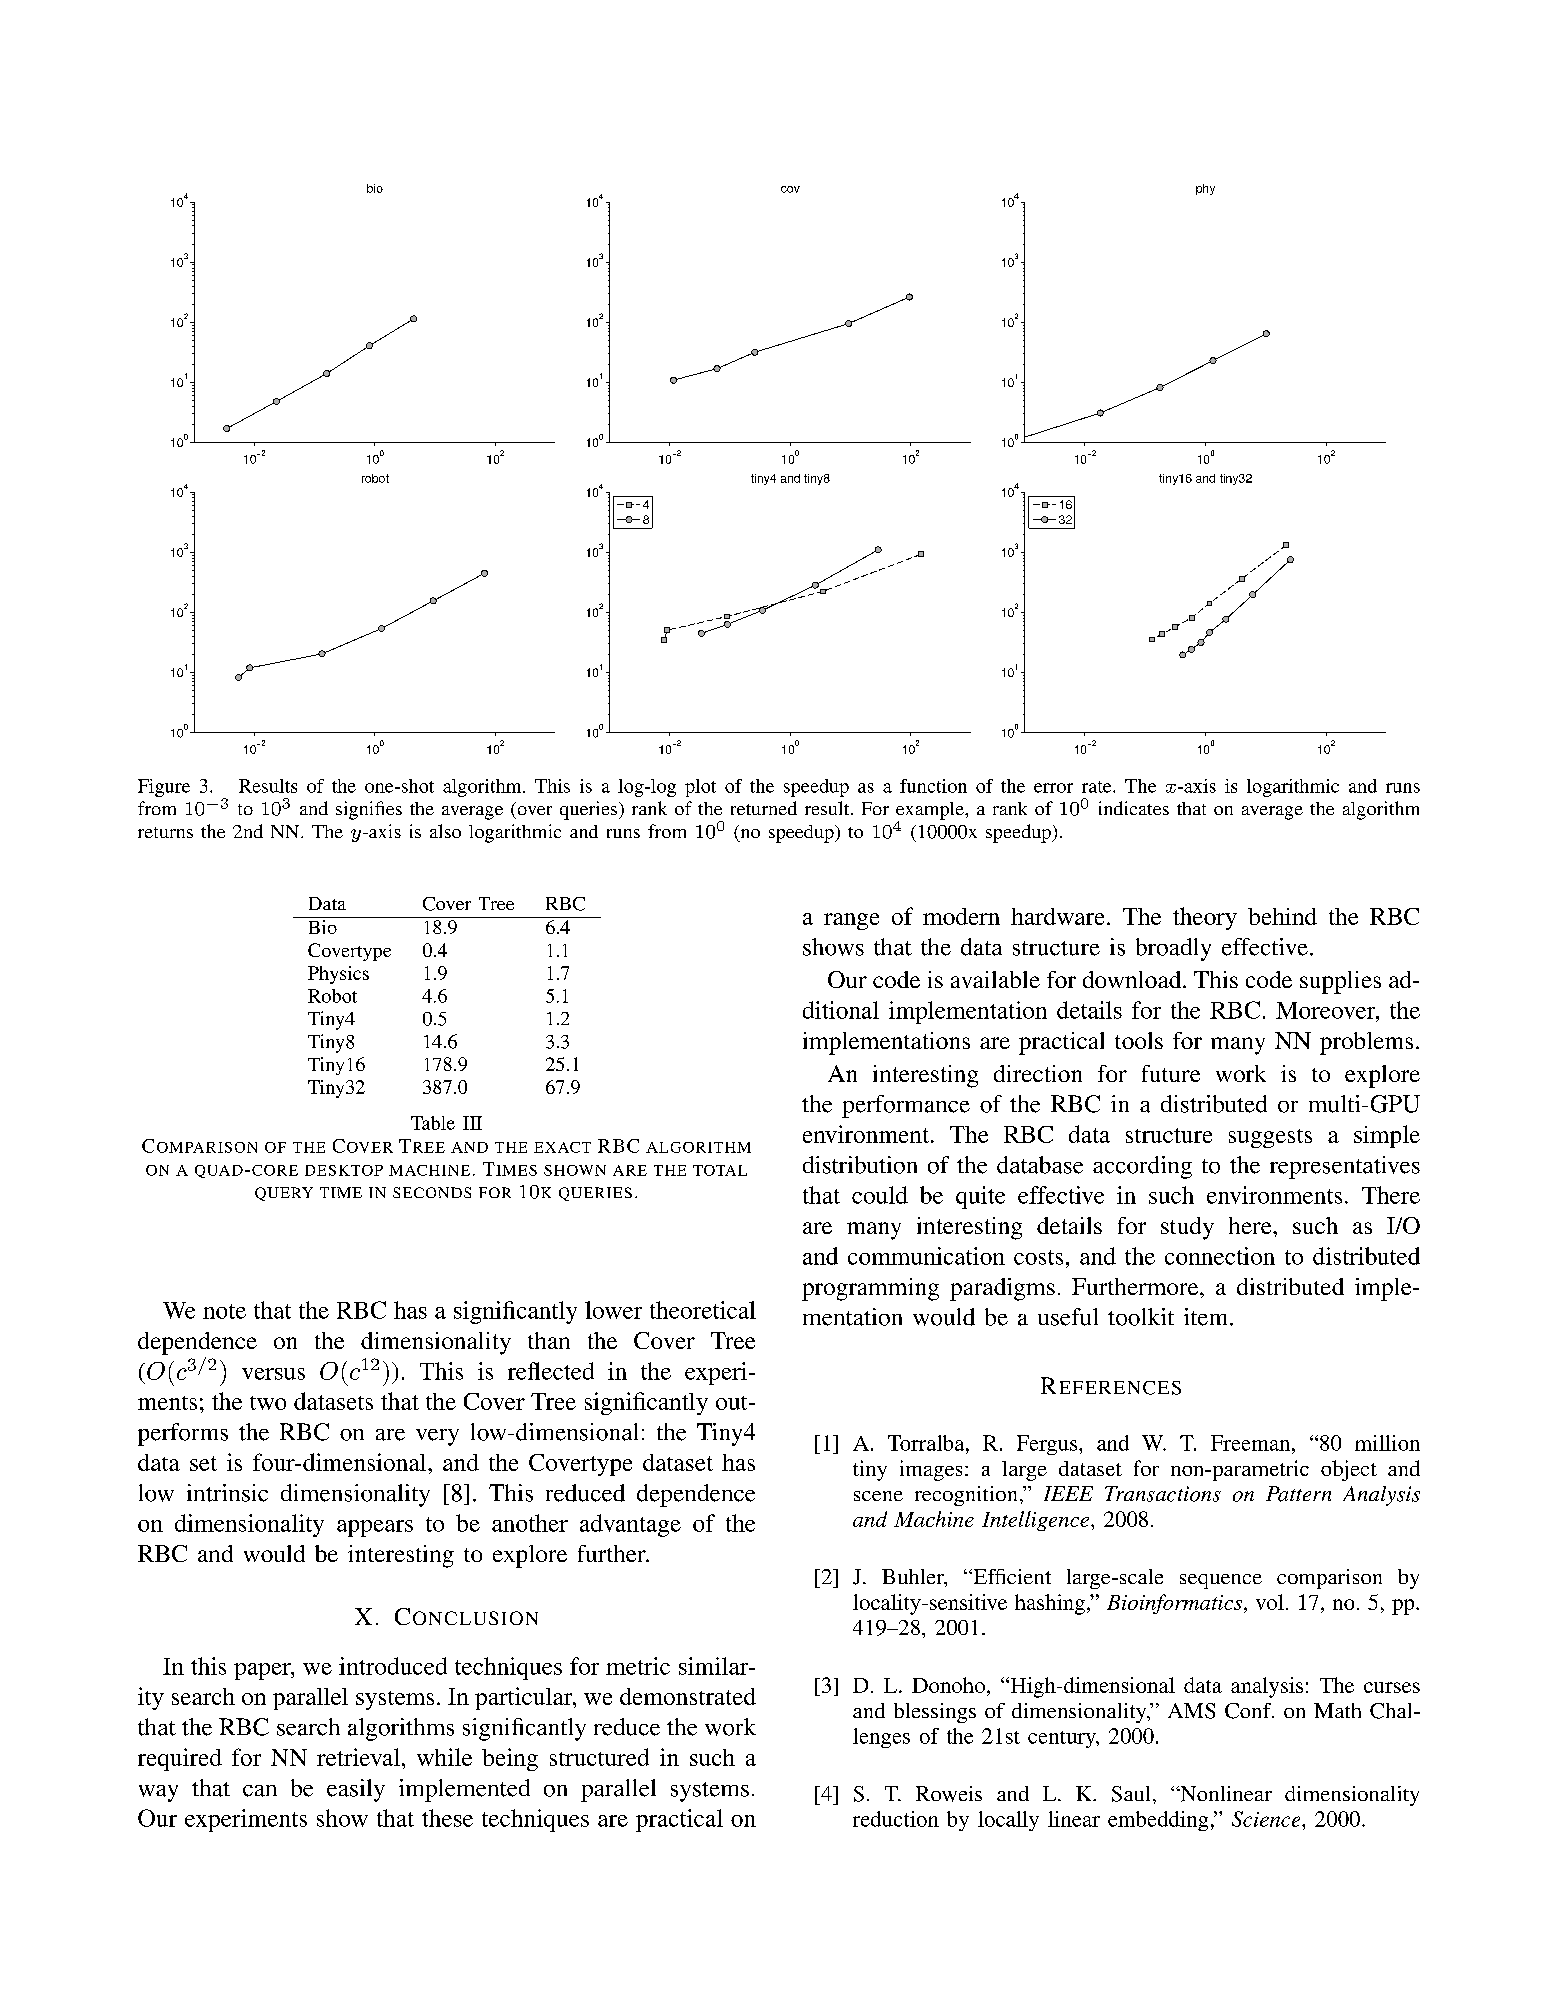 The width and height of the document is (1558, 2016). Describe the element at coordinates (878, 1496) in the document. I see `scene` at that location.
